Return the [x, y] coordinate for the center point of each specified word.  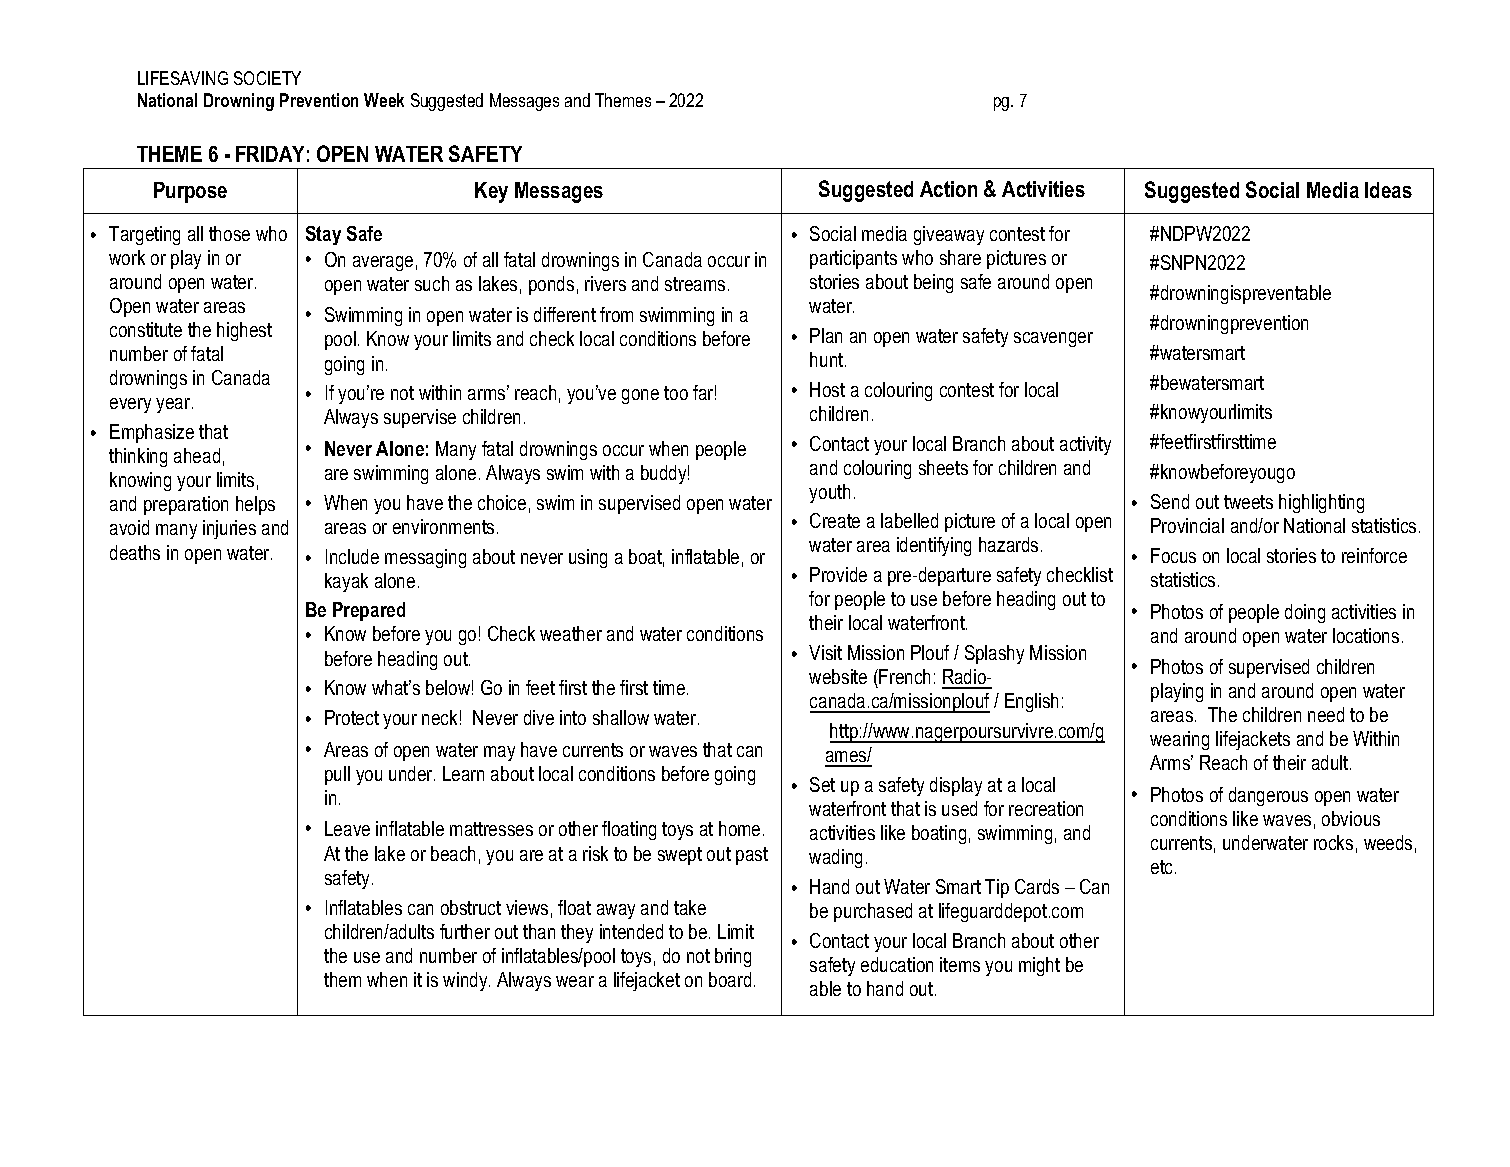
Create [835, 520]
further [465, 931]
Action [948, 189]
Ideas [1388, 190]
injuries [229, 529]
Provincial [1187, 525]
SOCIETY [267, 78]
